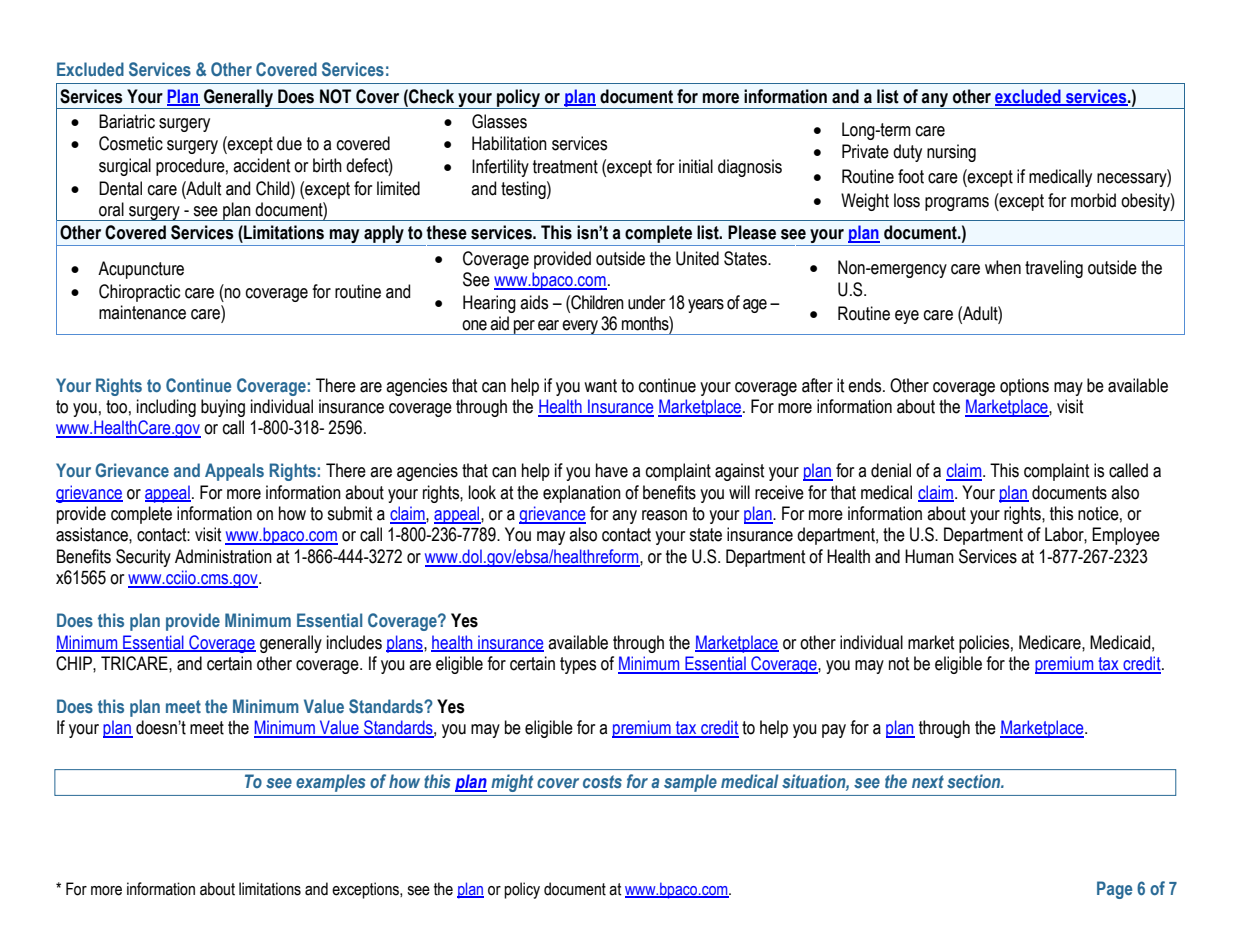  What do you see at coordinates (1024, 387) in the image?
I see `options` at bounding box center [1024, 387].
